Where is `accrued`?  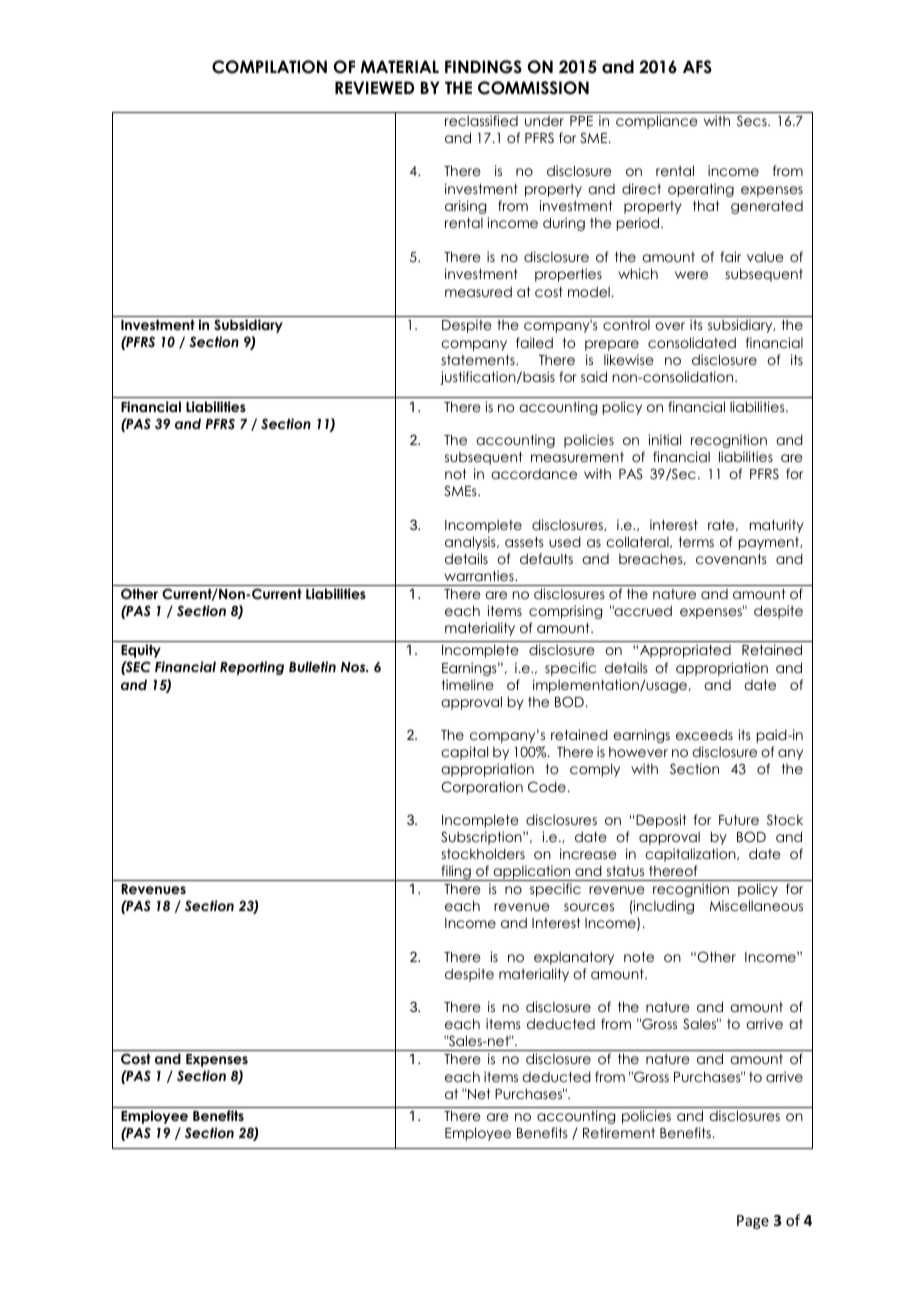 accrued is located at coordinates (642, 610).
